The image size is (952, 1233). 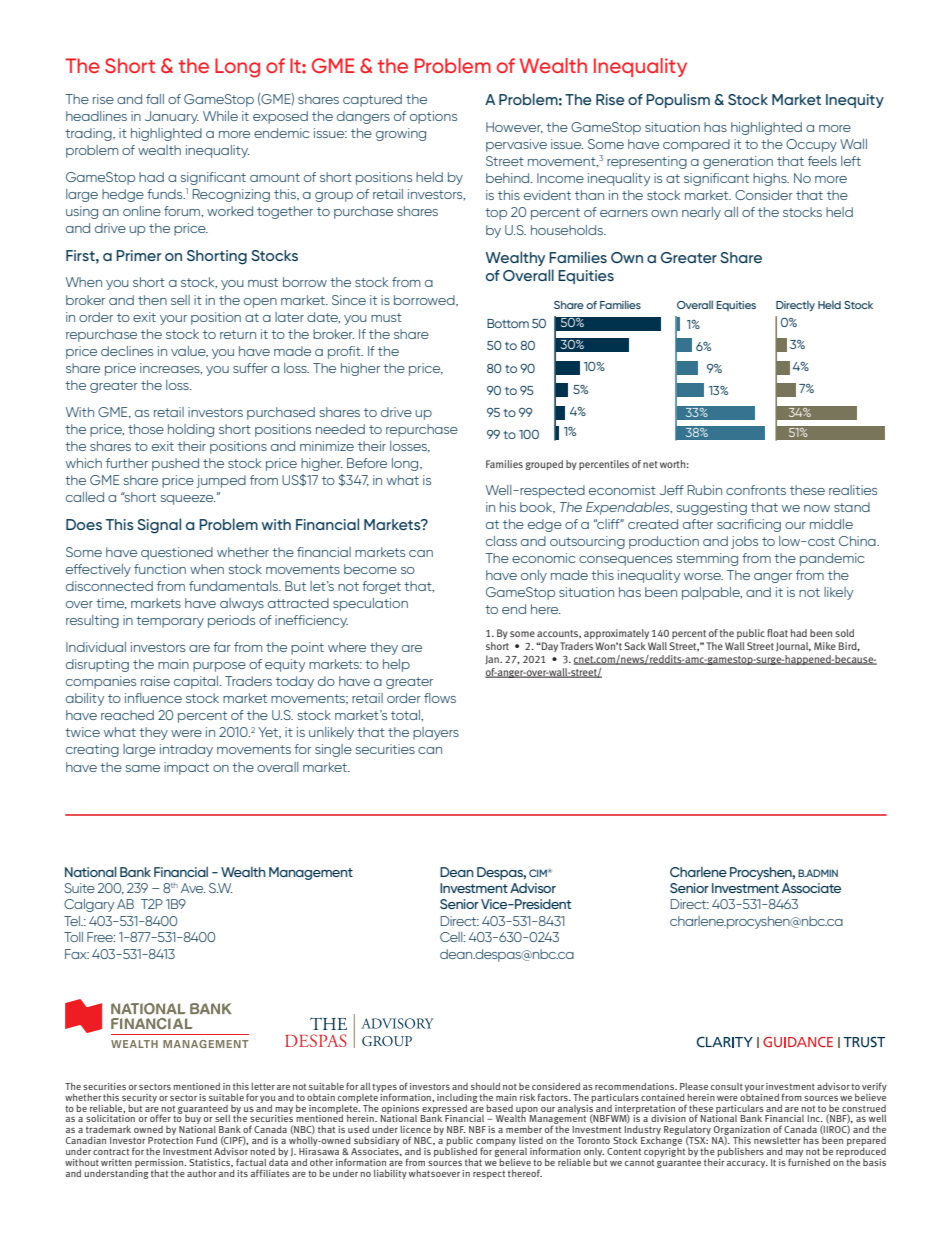 What do you see at coordinates (170, 1140) in the page?
I see `Protection` at bounding box center [170, 1140].
